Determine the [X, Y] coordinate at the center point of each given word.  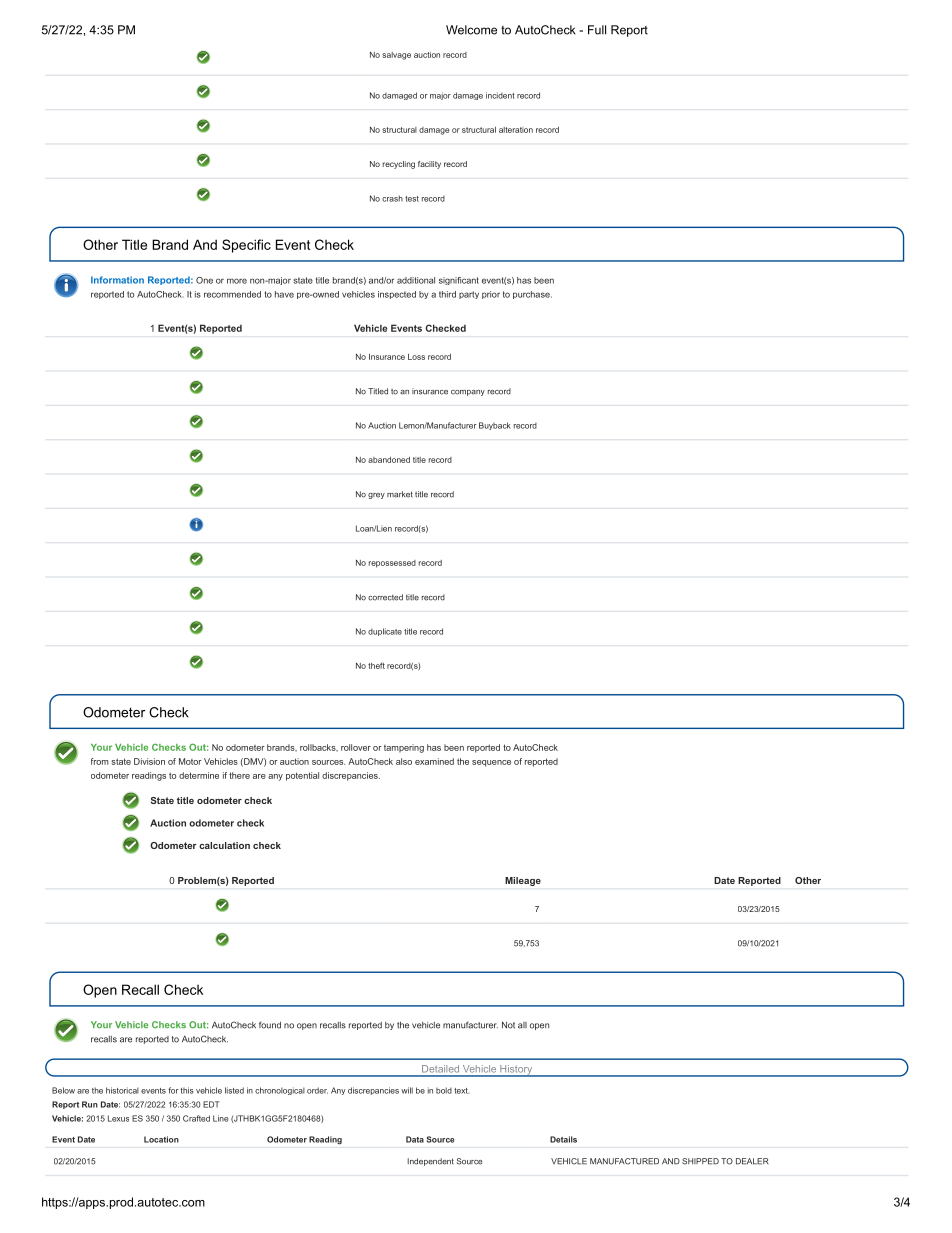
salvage [396, 56]
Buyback [495, 426]
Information [117, 280]
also [404, 761]
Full [597, 30]
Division [149, 761]
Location [161, 1139]
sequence [491, 763]
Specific [246, 246]
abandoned [389, 460]
